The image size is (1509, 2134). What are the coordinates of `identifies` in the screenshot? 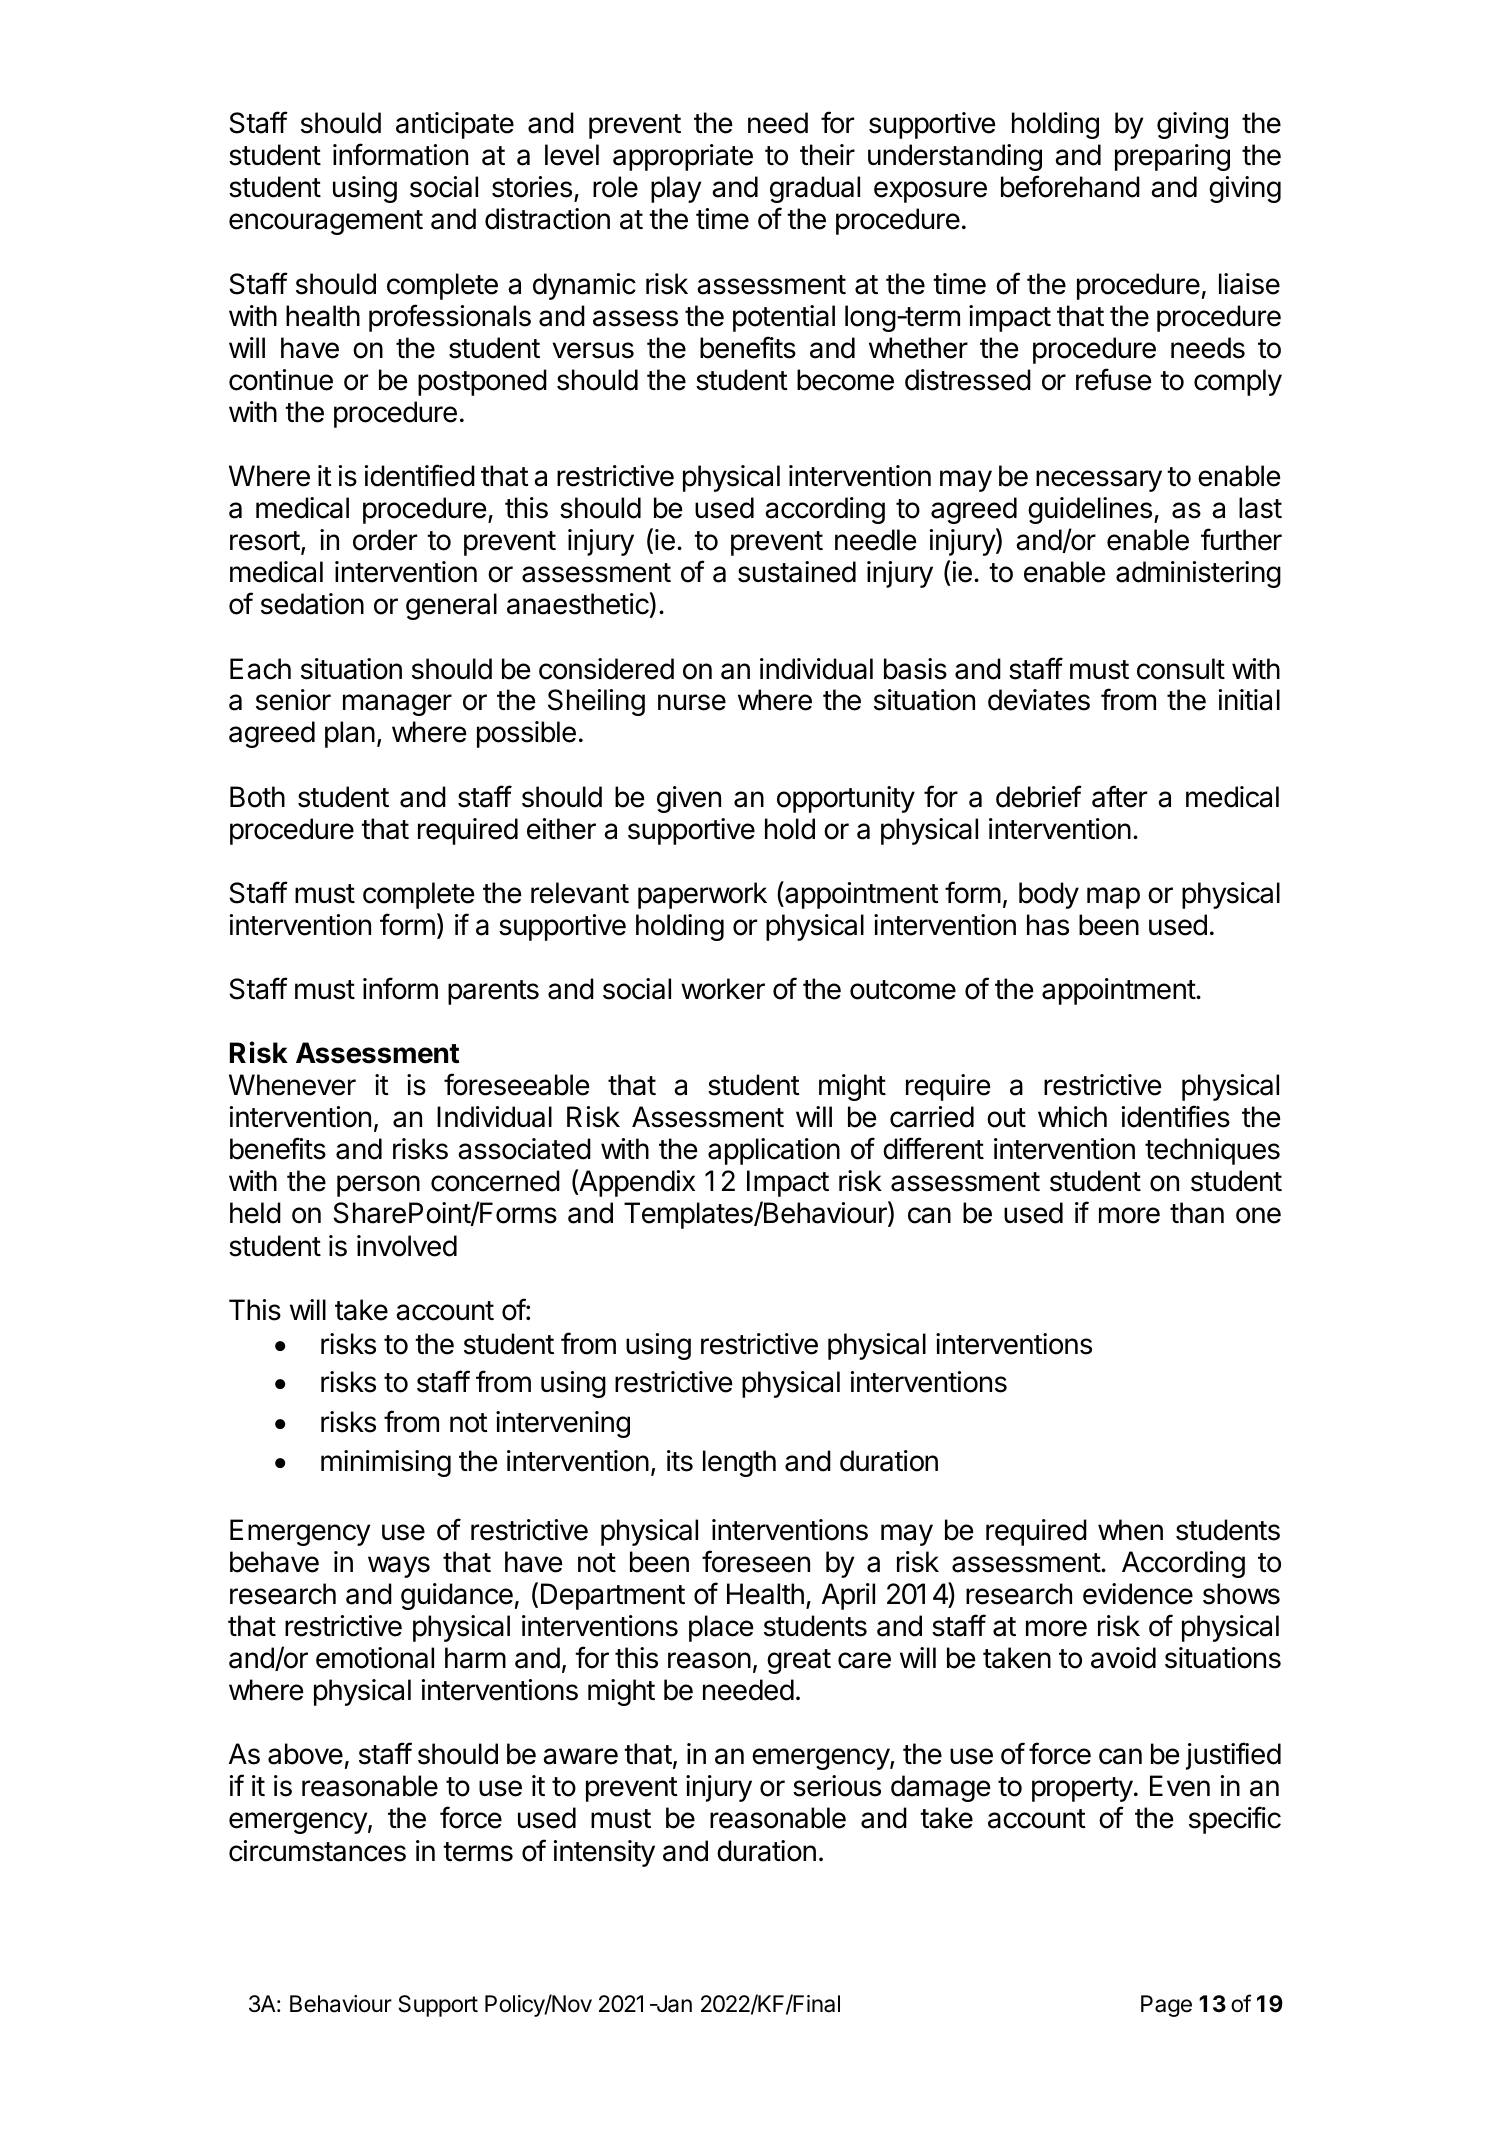 It's located at (1176, 1116).
